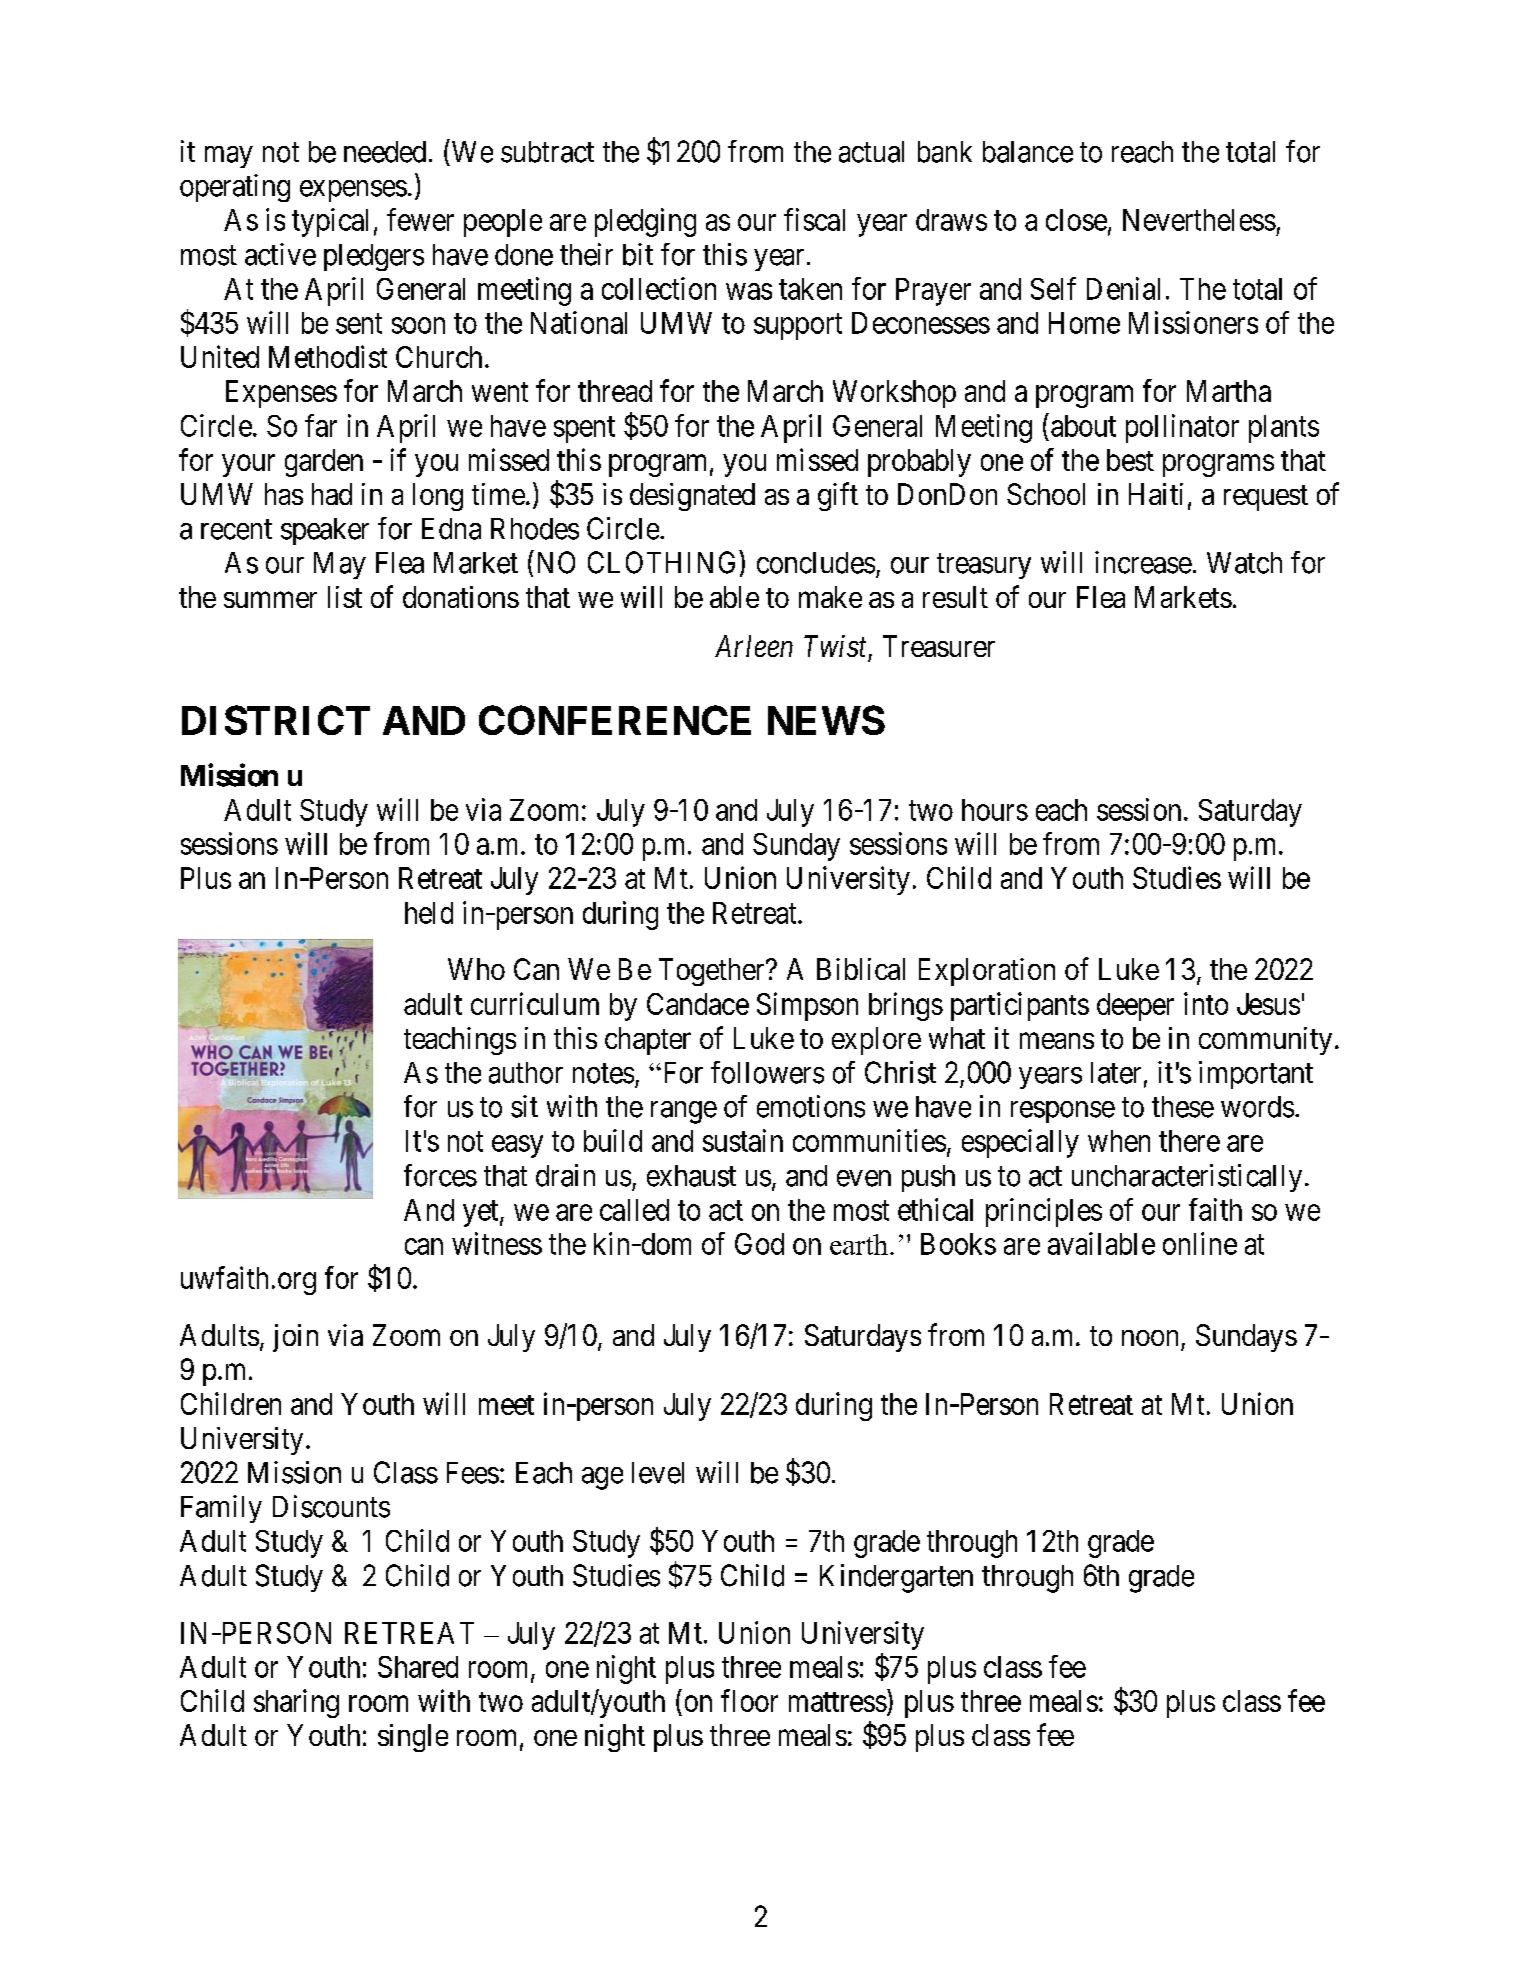  What do you see at coordinates (330, 222) in the image?
I see `typical` at bounding box center [330, 222].
